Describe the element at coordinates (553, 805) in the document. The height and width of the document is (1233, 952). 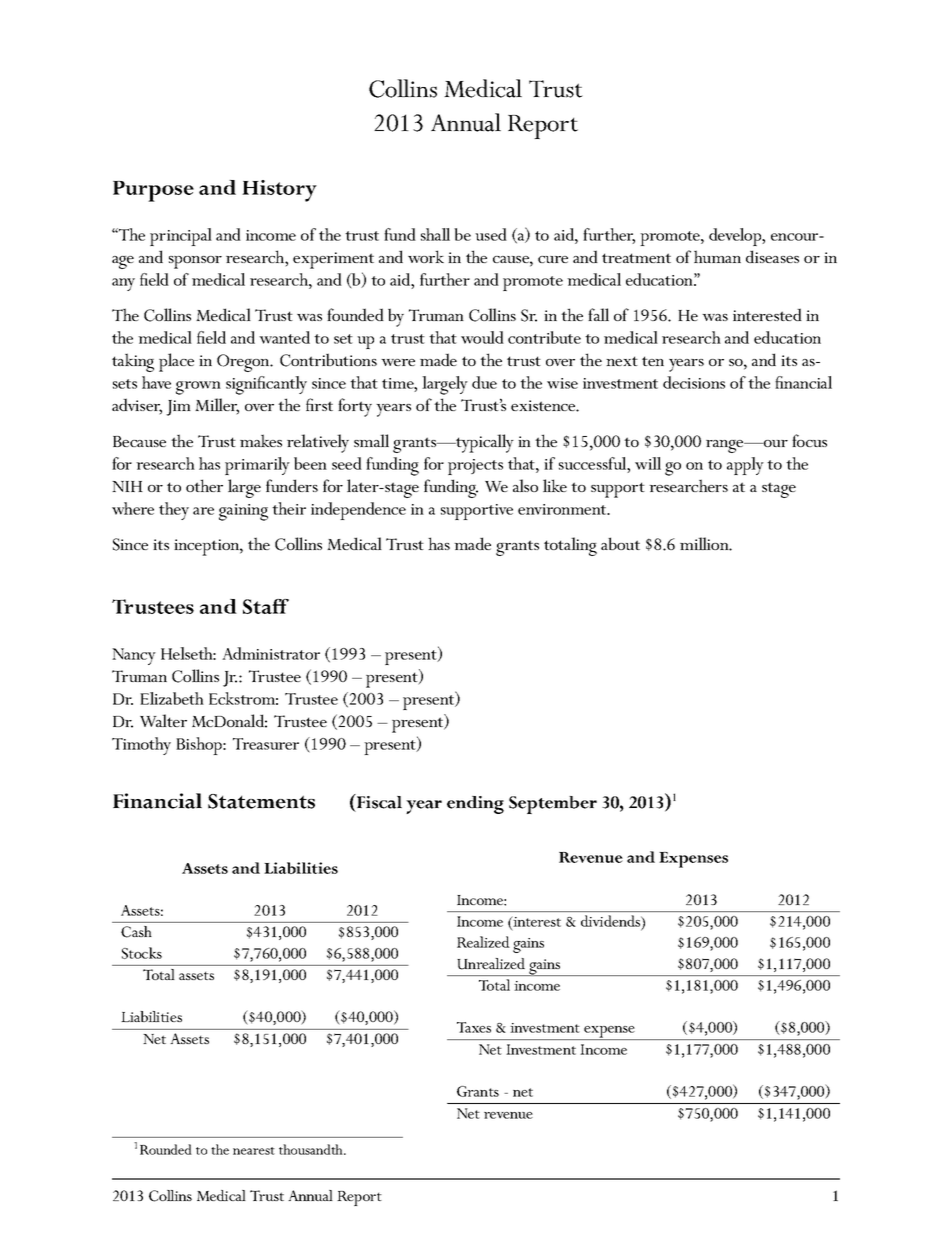
I see `September` at that location.
